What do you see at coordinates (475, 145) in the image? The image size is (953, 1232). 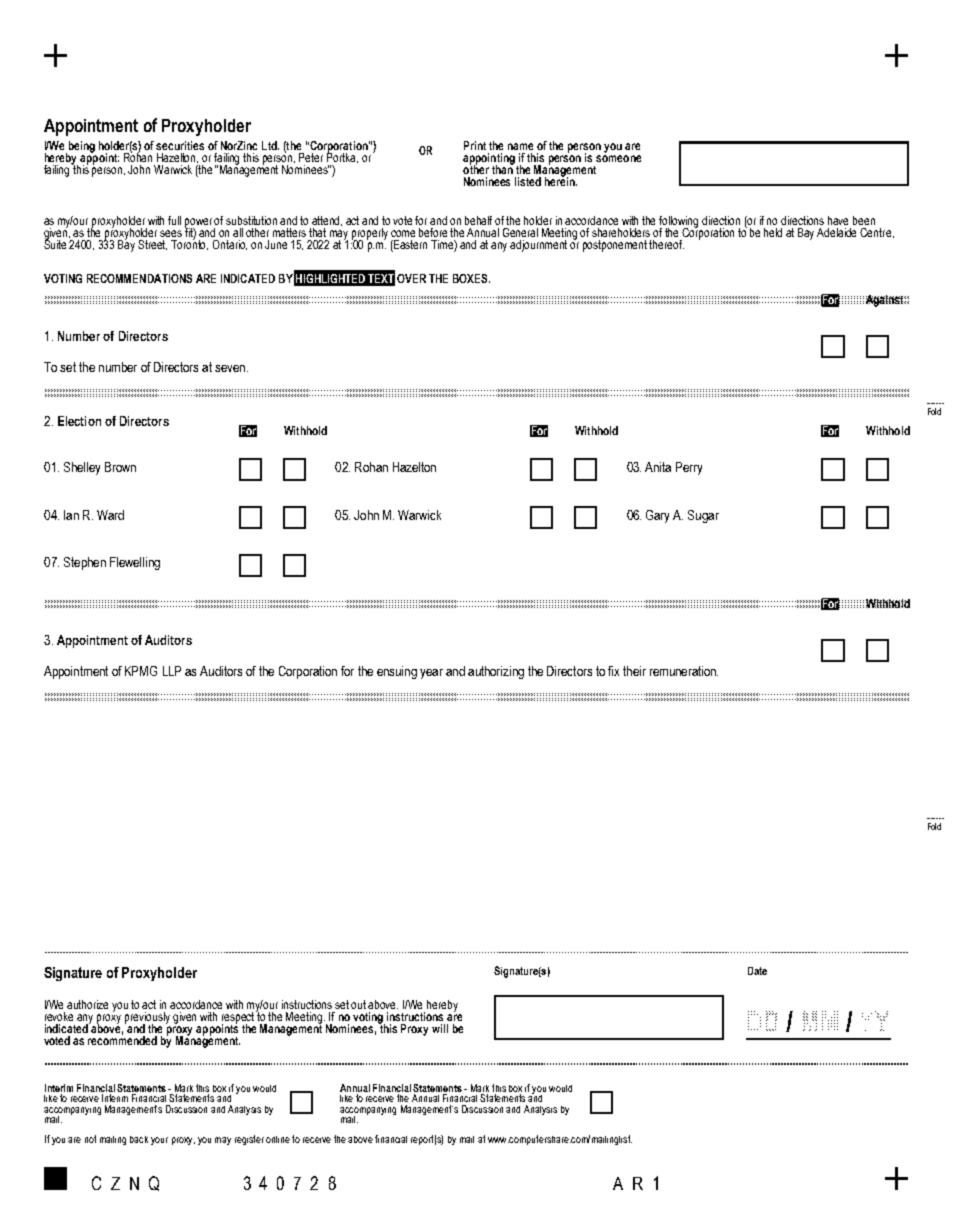 I see `Print` at bounding box center [475, 145].
